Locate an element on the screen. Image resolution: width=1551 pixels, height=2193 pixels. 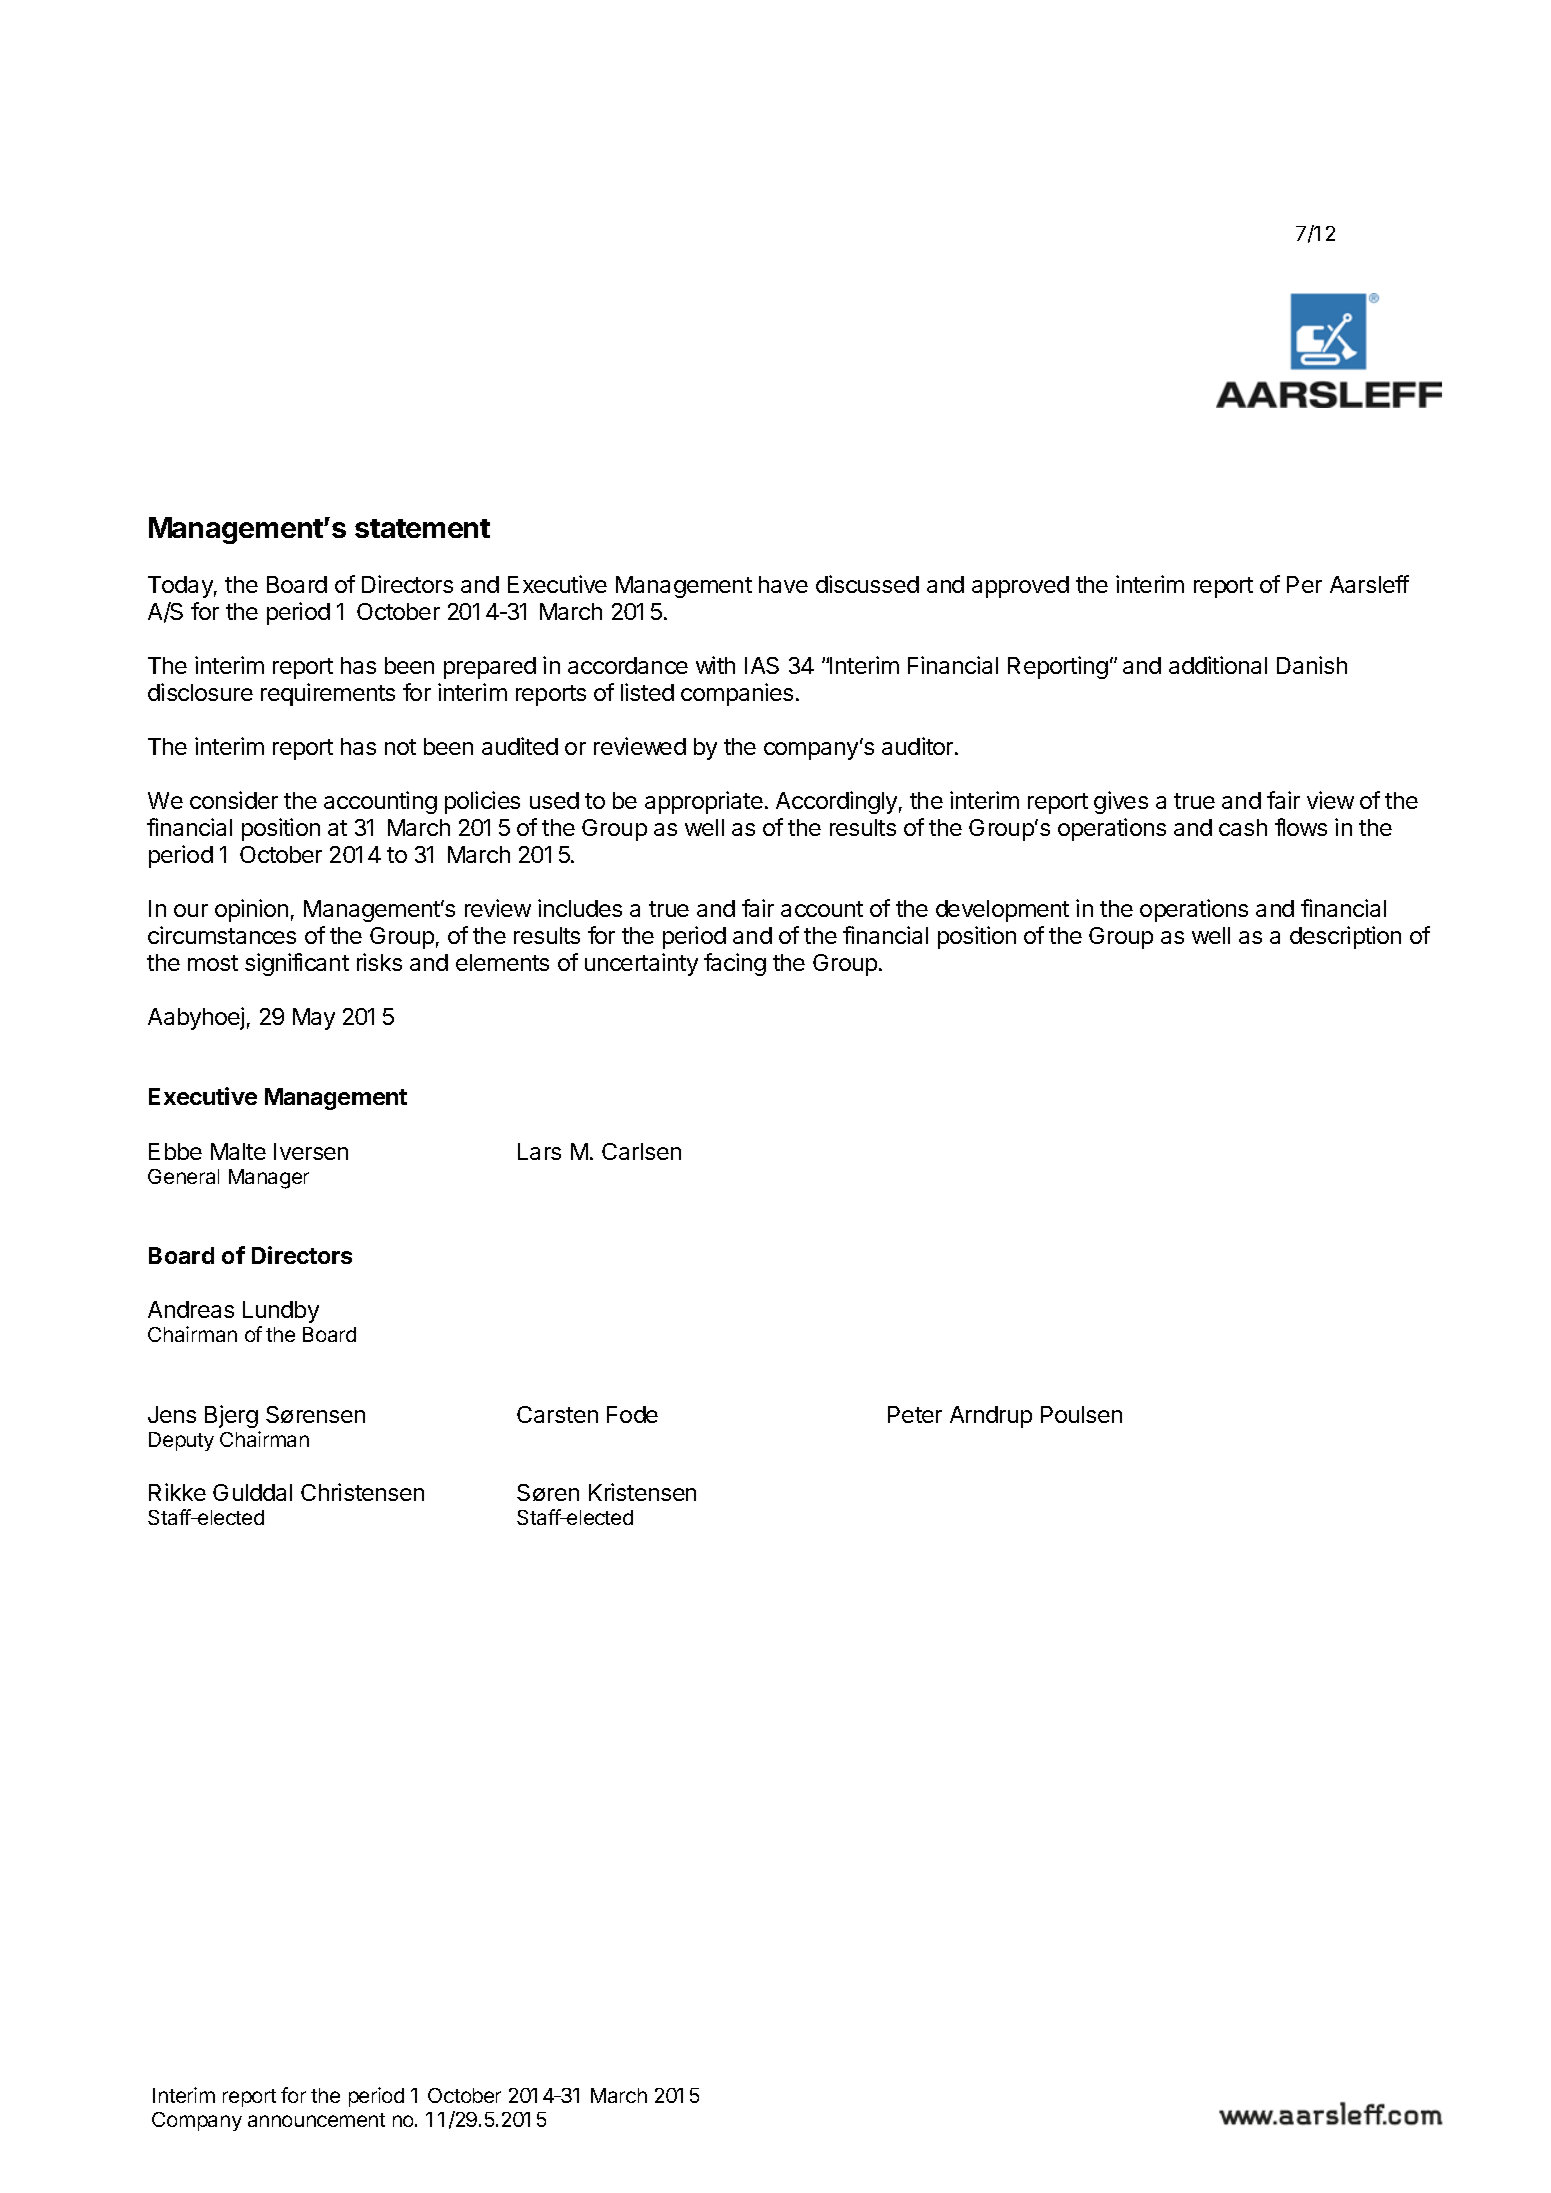
Peter is located at coordinates (915, 1414).
